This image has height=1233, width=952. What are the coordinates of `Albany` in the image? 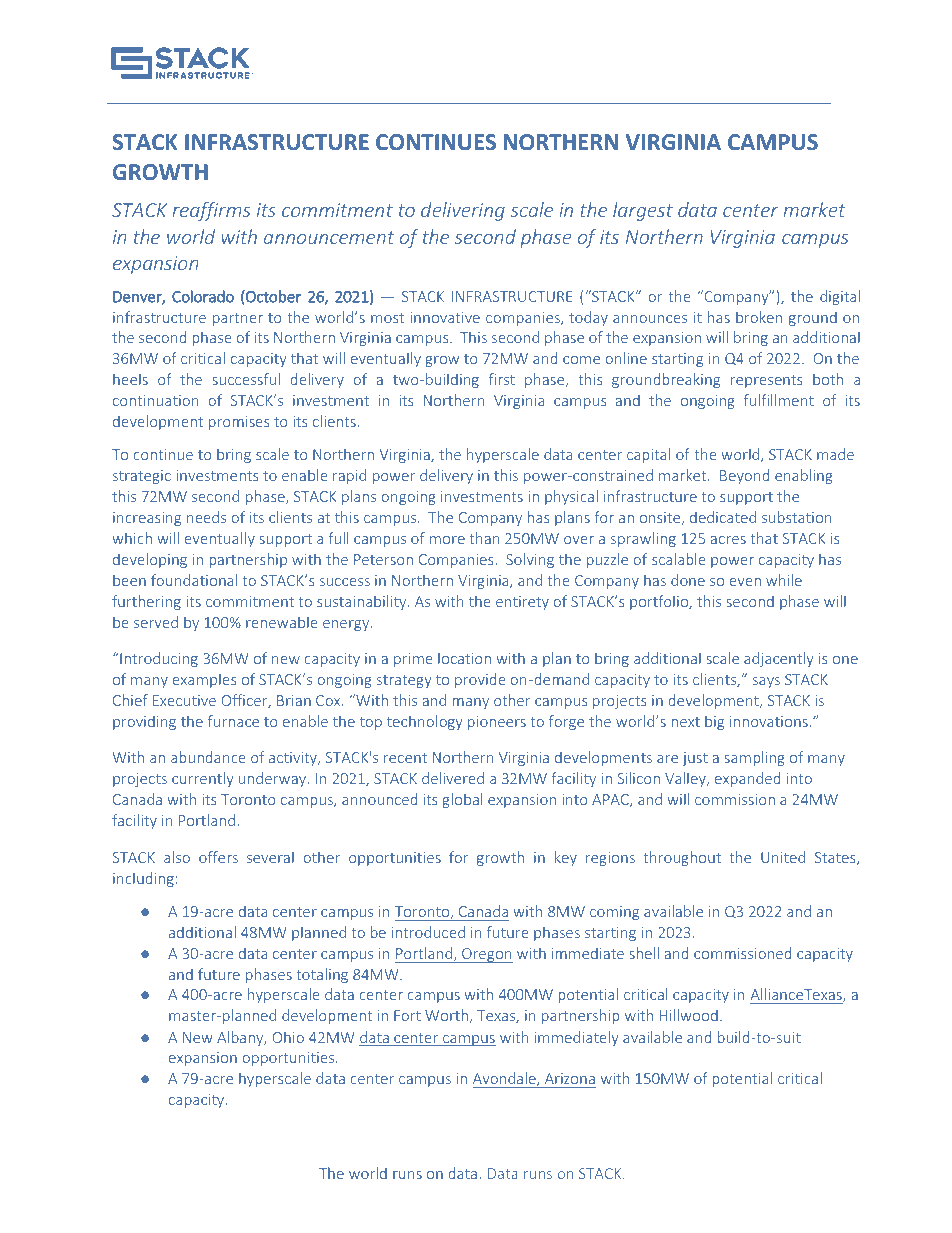 It's located at (241, 1038).
